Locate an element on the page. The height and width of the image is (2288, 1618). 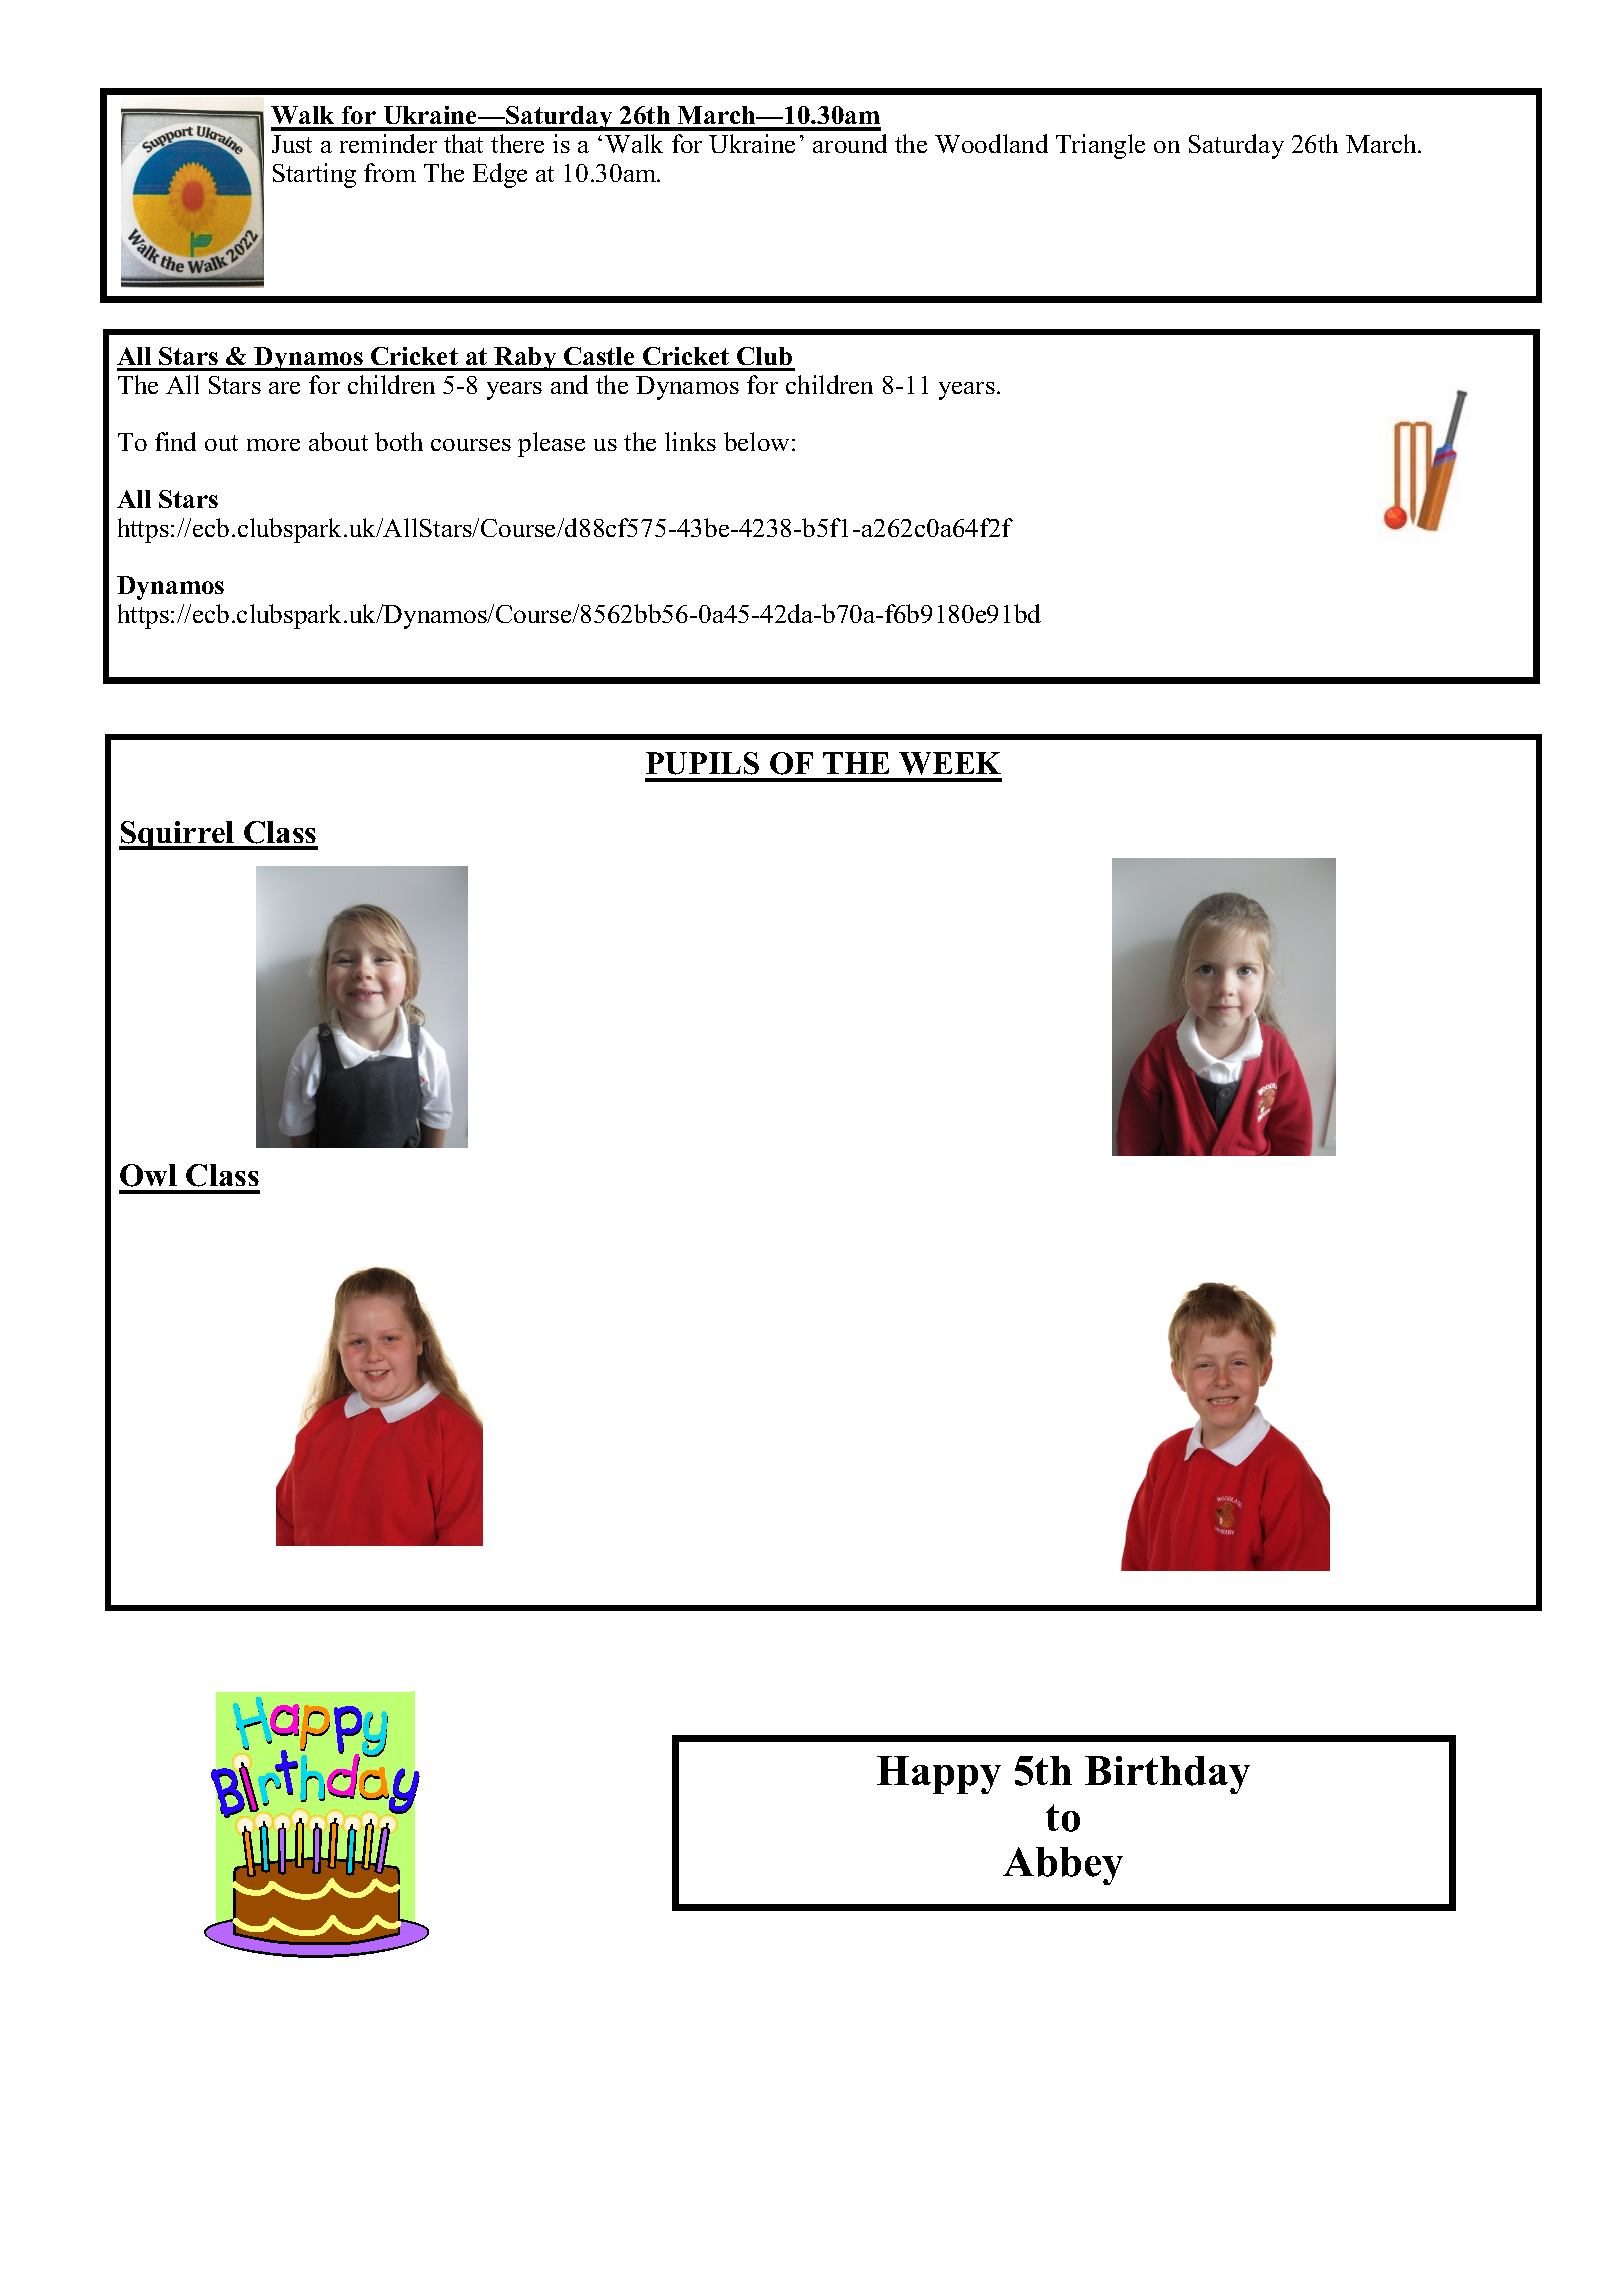
there is located at coordinates (517, 143).
